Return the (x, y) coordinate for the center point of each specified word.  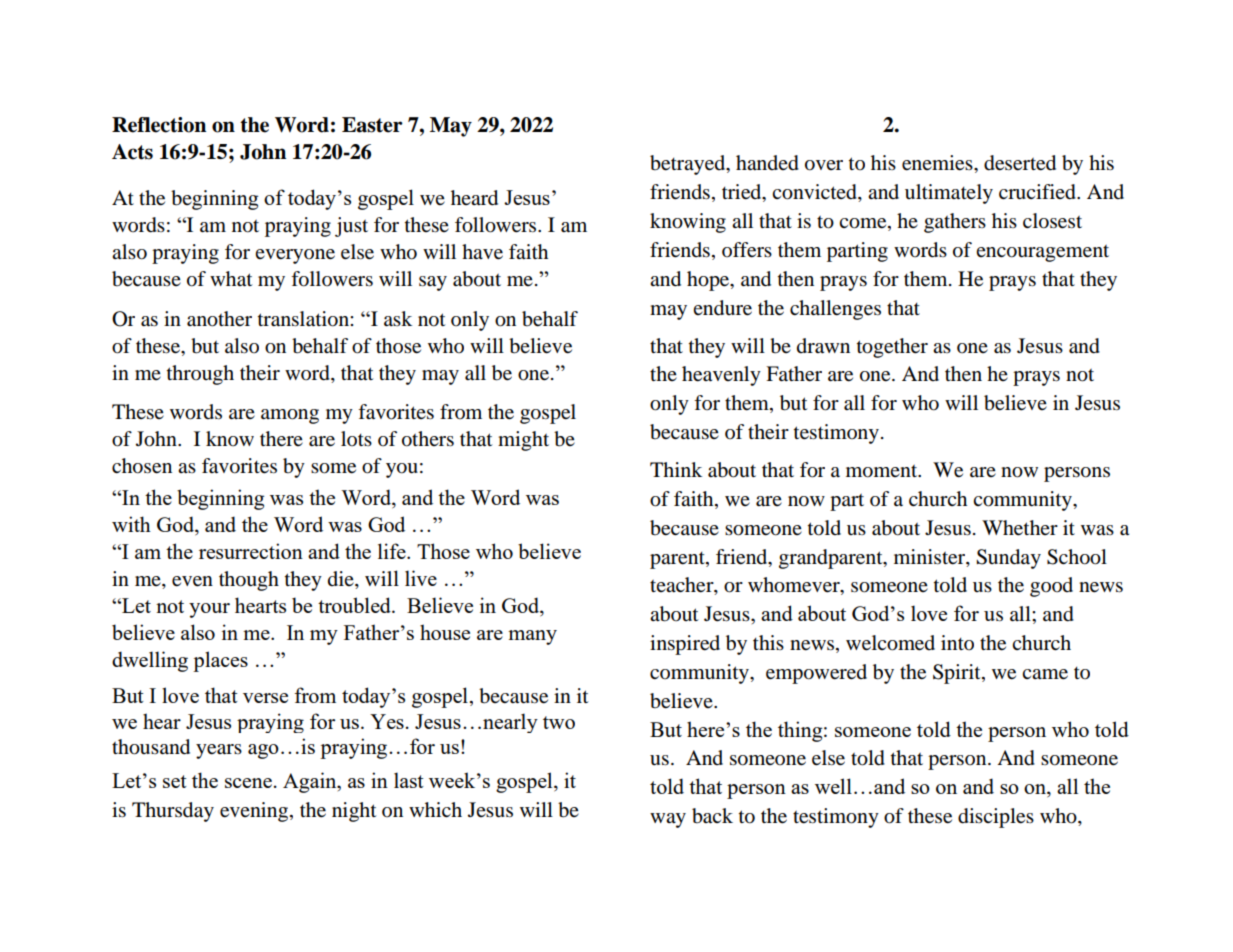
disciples (996, 818)
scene (248, 783)
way (668, 820)
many (532, 637)
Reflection (159, 125)
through (200, 375)
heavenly (721, 376)
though (249, 581)
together (892, 348)
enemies (938, 163)
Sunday (1008, 559)
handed (767, 163)
